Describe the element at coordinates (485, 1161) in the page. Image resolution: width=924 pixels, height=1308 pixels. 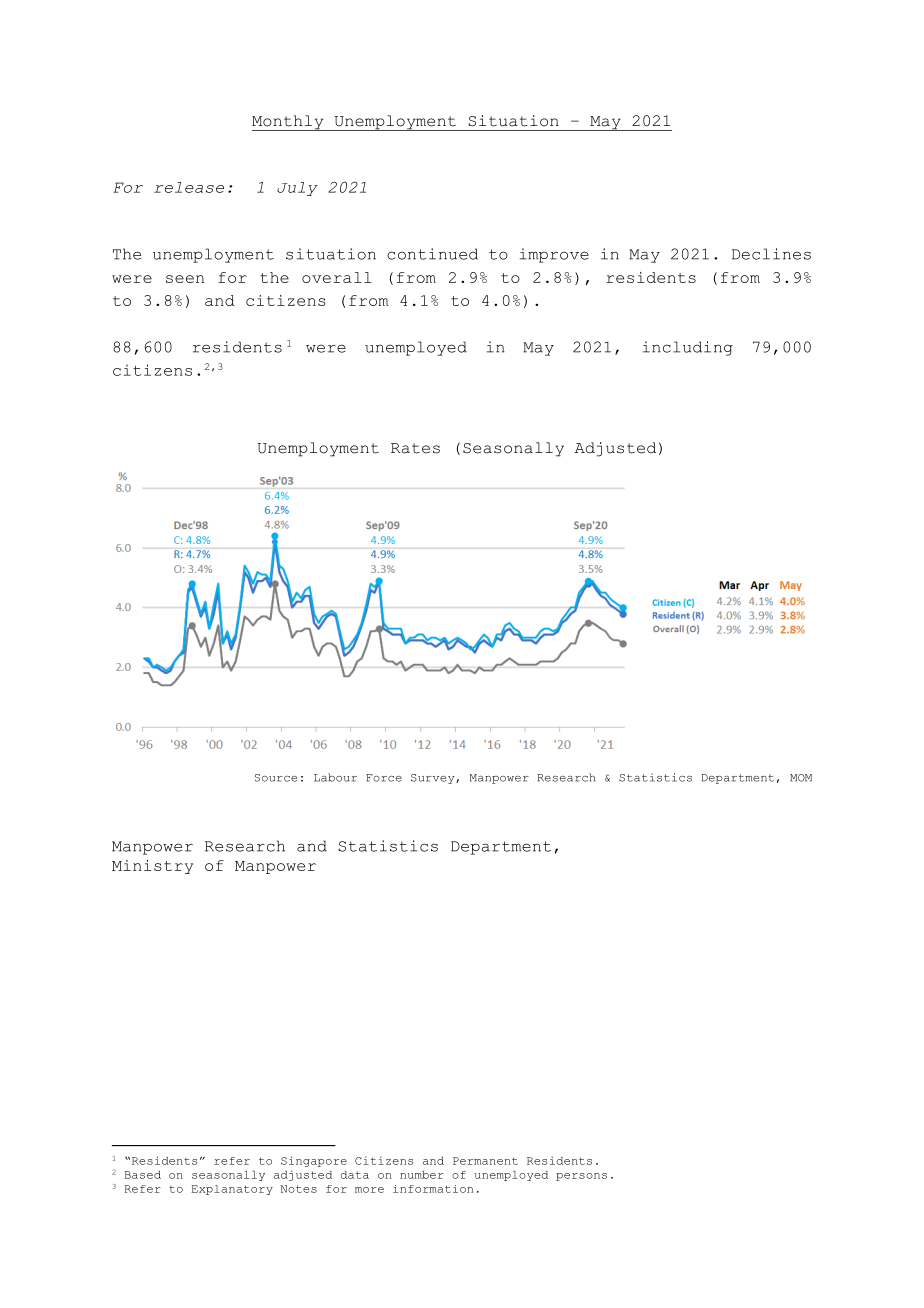
I see `Permanent` at that location.
